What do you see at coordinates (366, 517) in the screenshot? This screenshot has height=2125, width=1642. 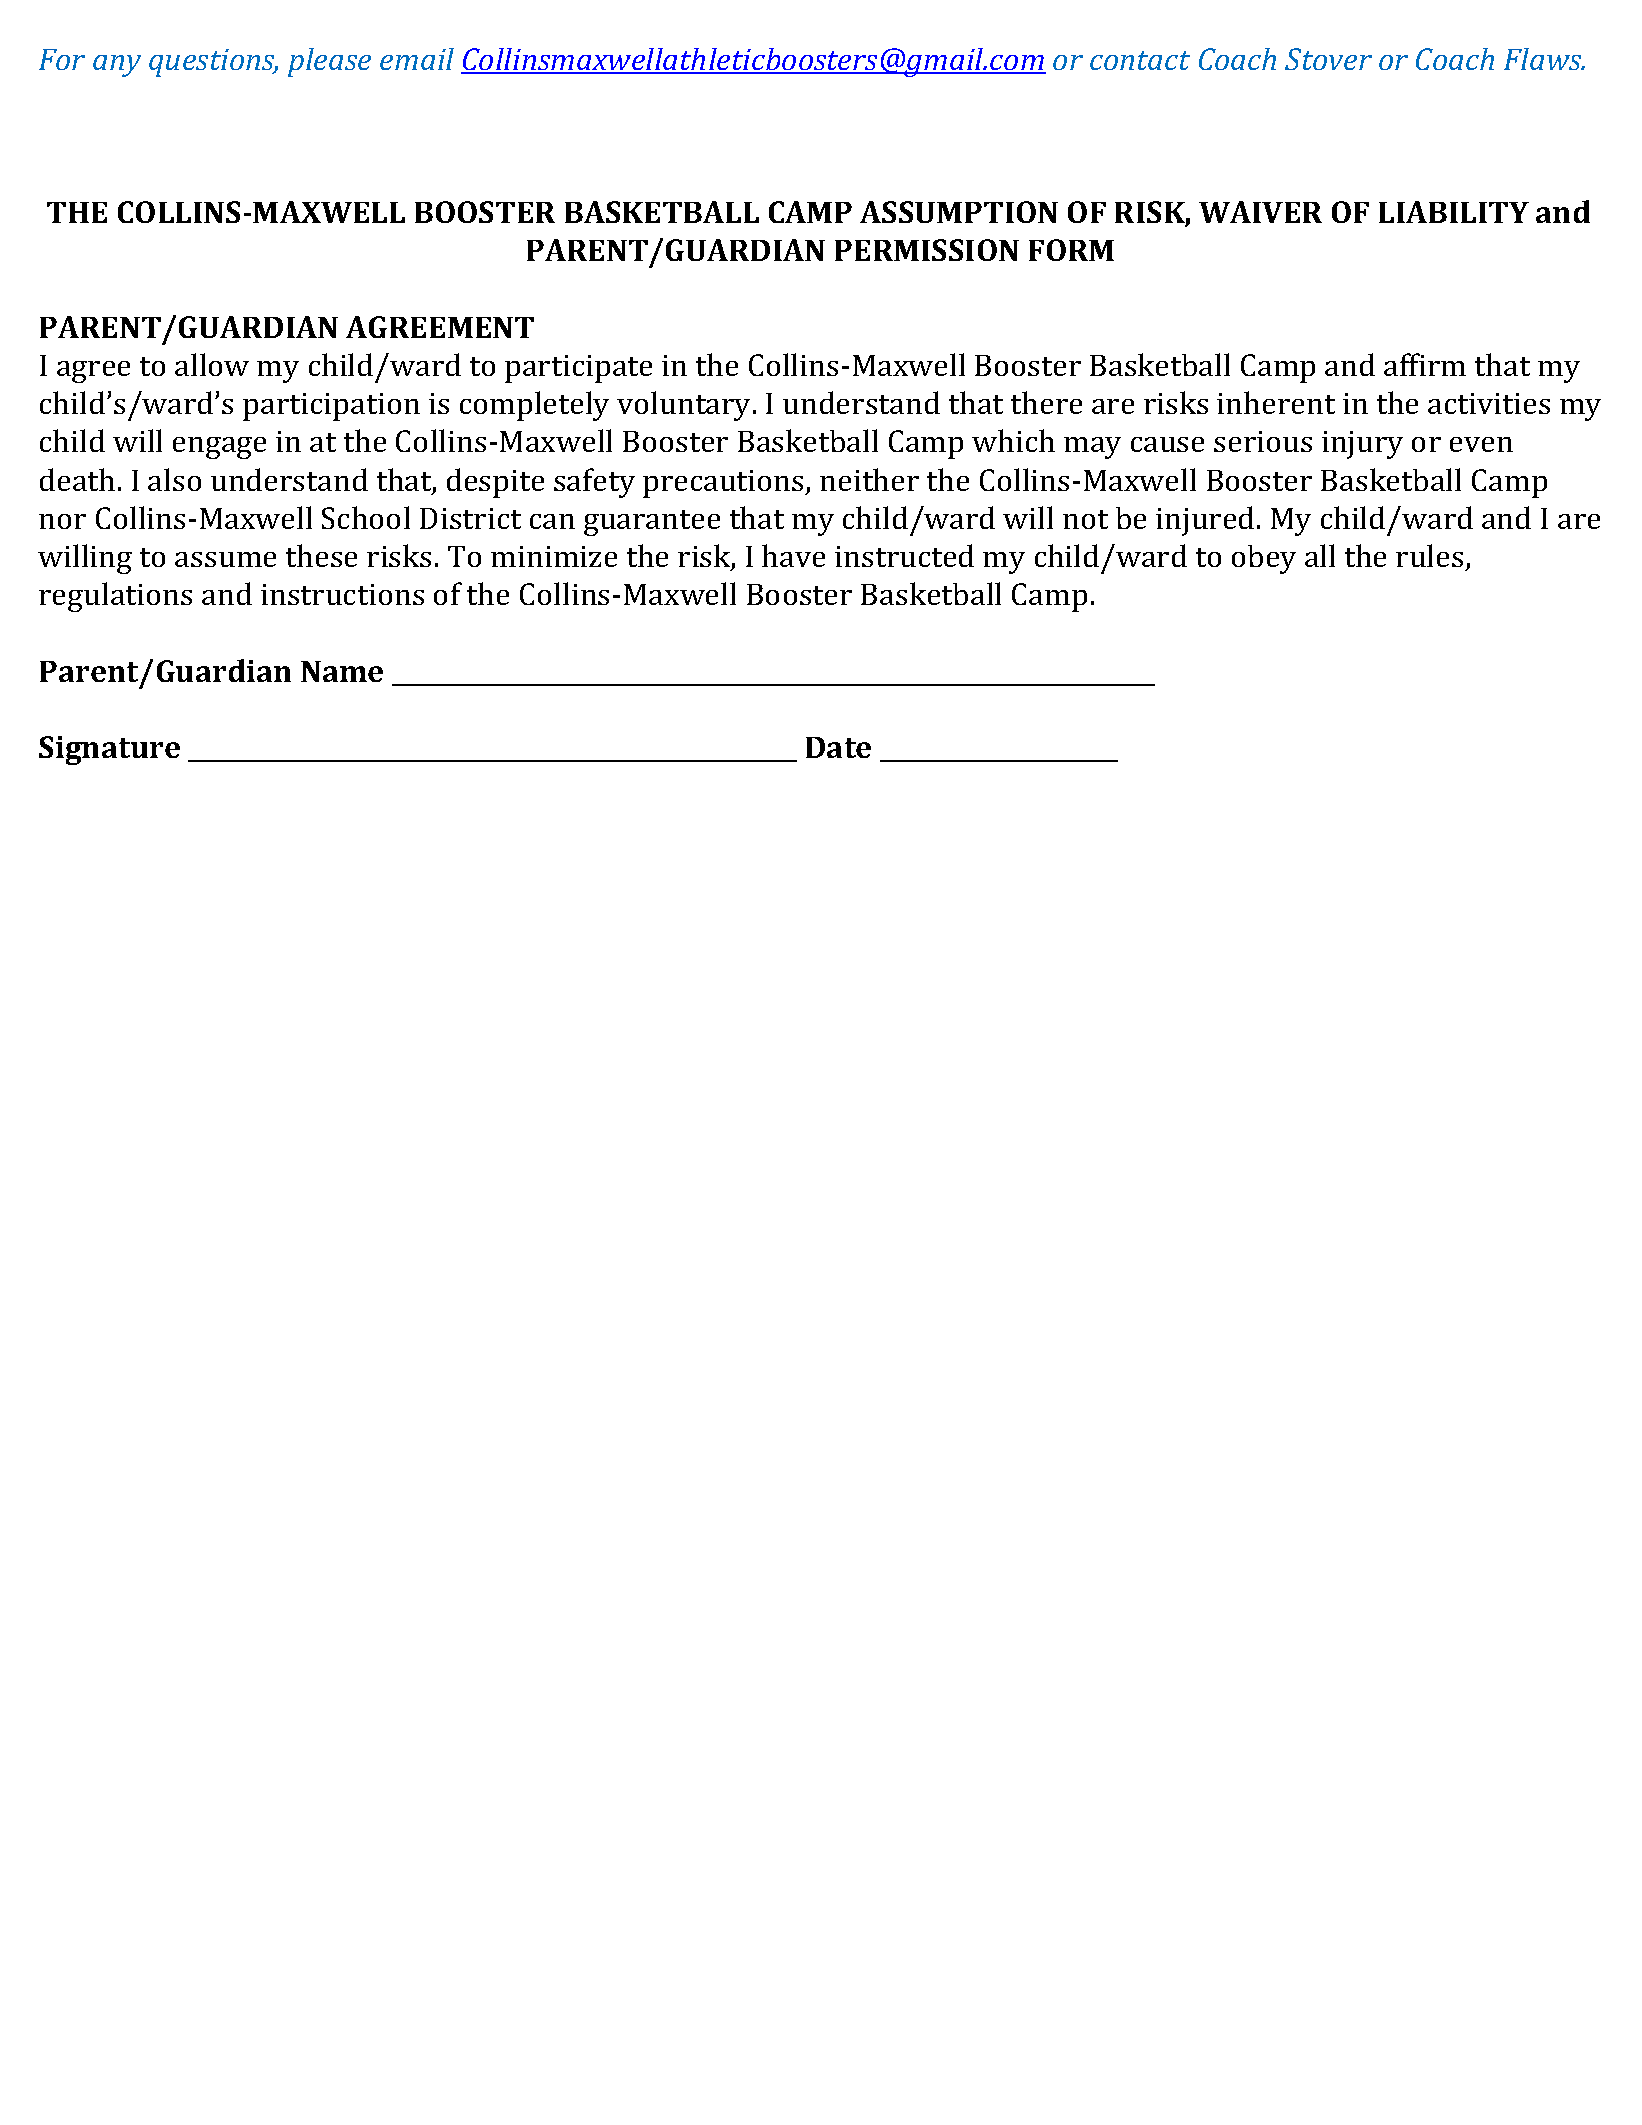 I see `School` at bounding box center [366, 517].
